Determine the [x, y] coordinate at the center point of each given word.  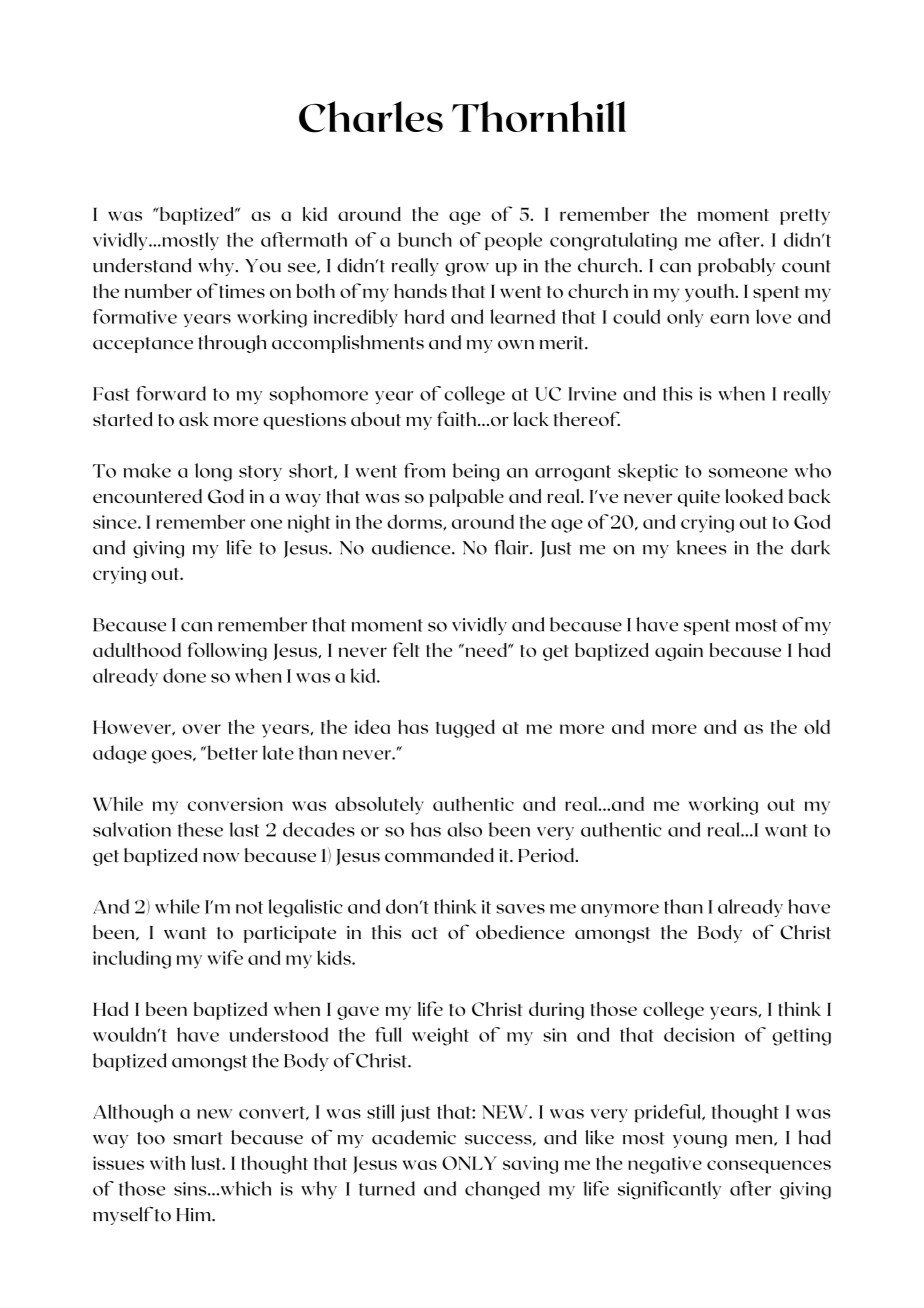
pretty [805, 217]
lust [207, 1162]
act [425, 933]
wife [225, 957]
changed [502, 1190]
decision [699, 1034]
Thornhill [539, 116]
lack [531, 419]
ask [194, 419]
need [486, 650]
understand [142, 265]
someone [748, 473]
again [679, 652]
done [184, 675]
